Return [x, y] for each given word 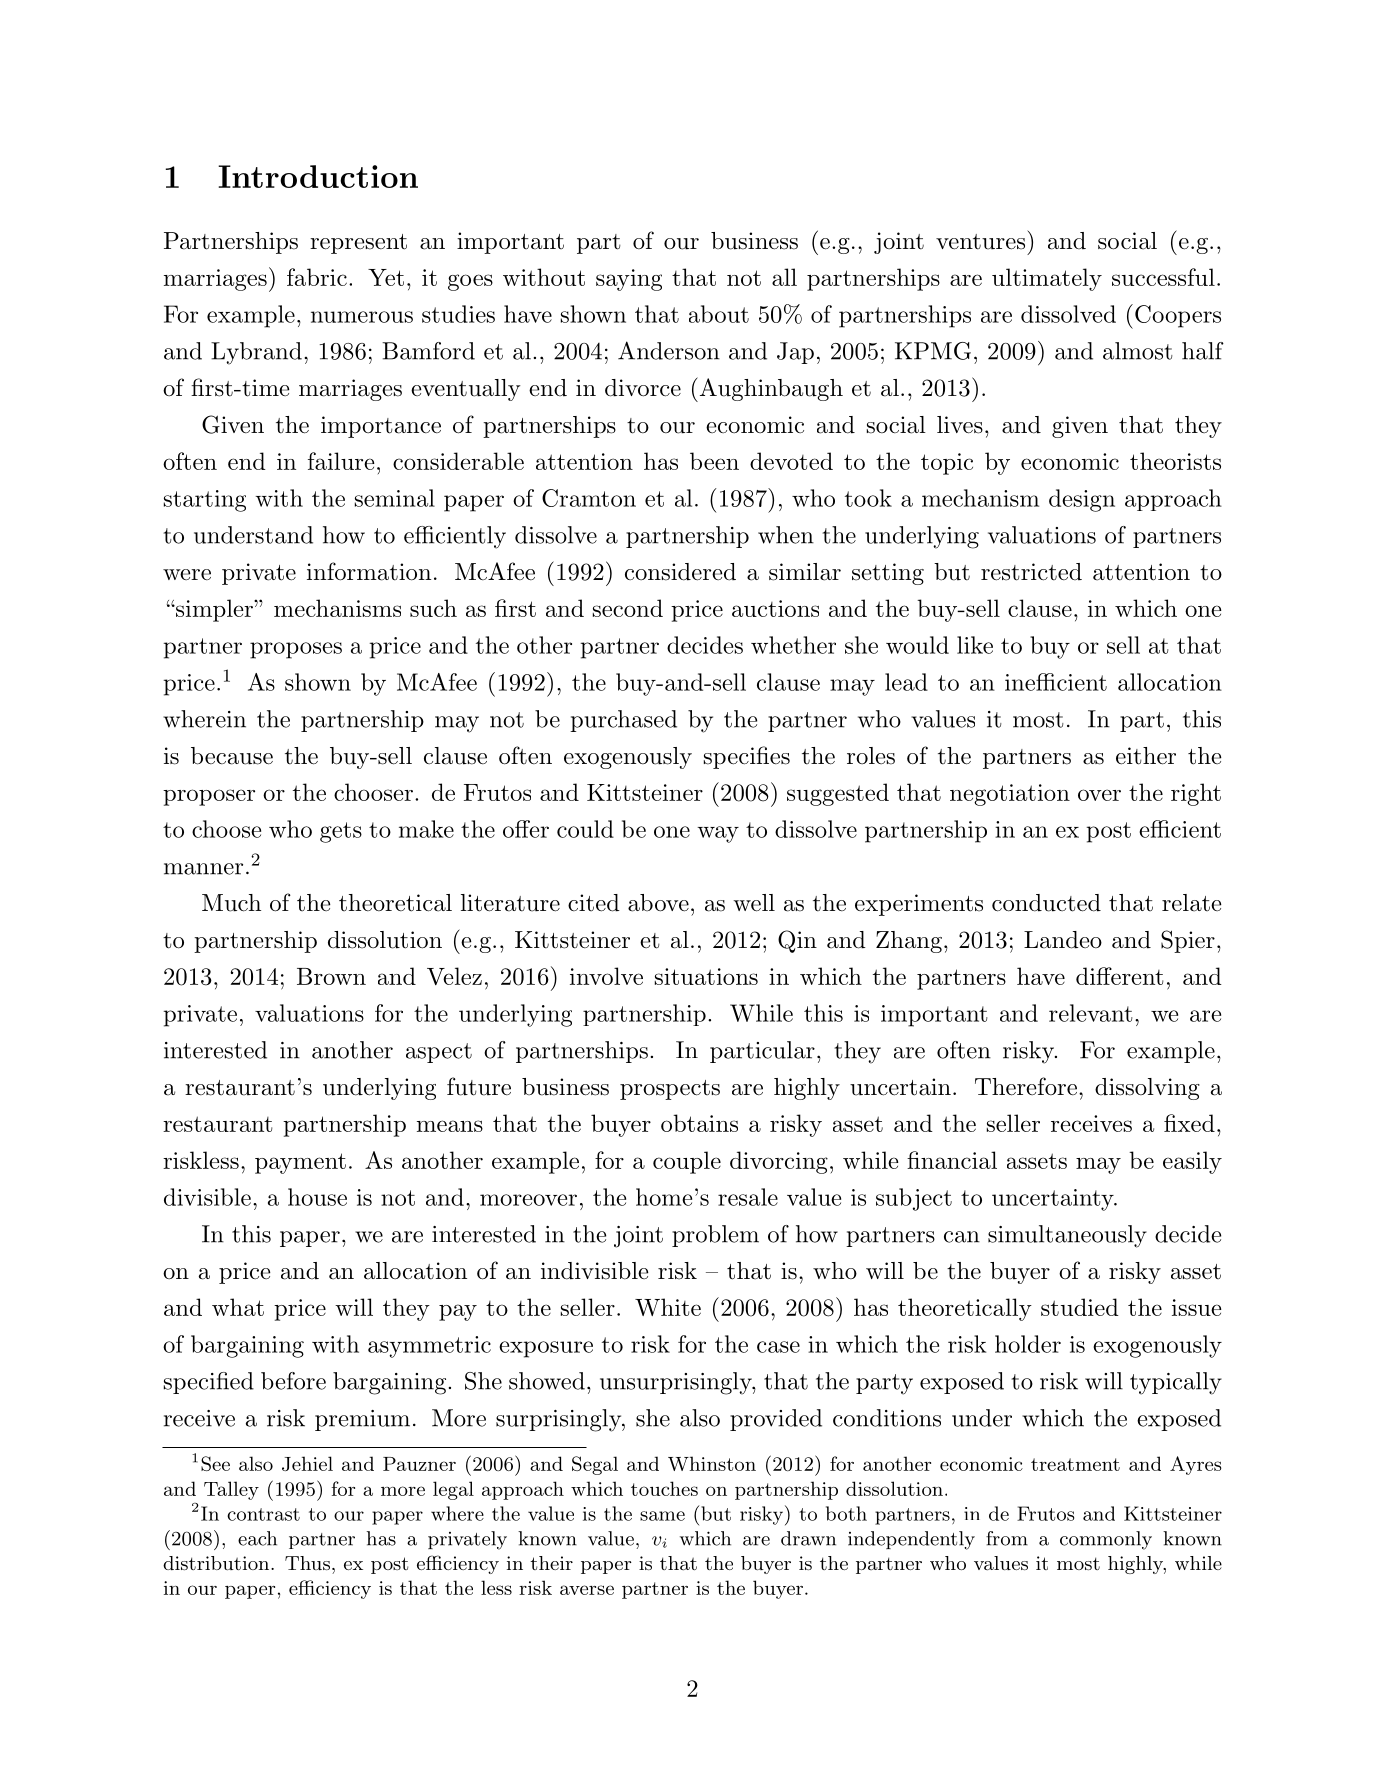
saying [629, 280]
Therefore [1026, 1086]
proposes [296, 650]
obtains [699, 1123]
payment [300, 1163]
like [975, 645]
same [662, 1516]
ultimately [1047, 279]
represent [358, 244]
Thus [307, 1563]
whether [793, 645]
